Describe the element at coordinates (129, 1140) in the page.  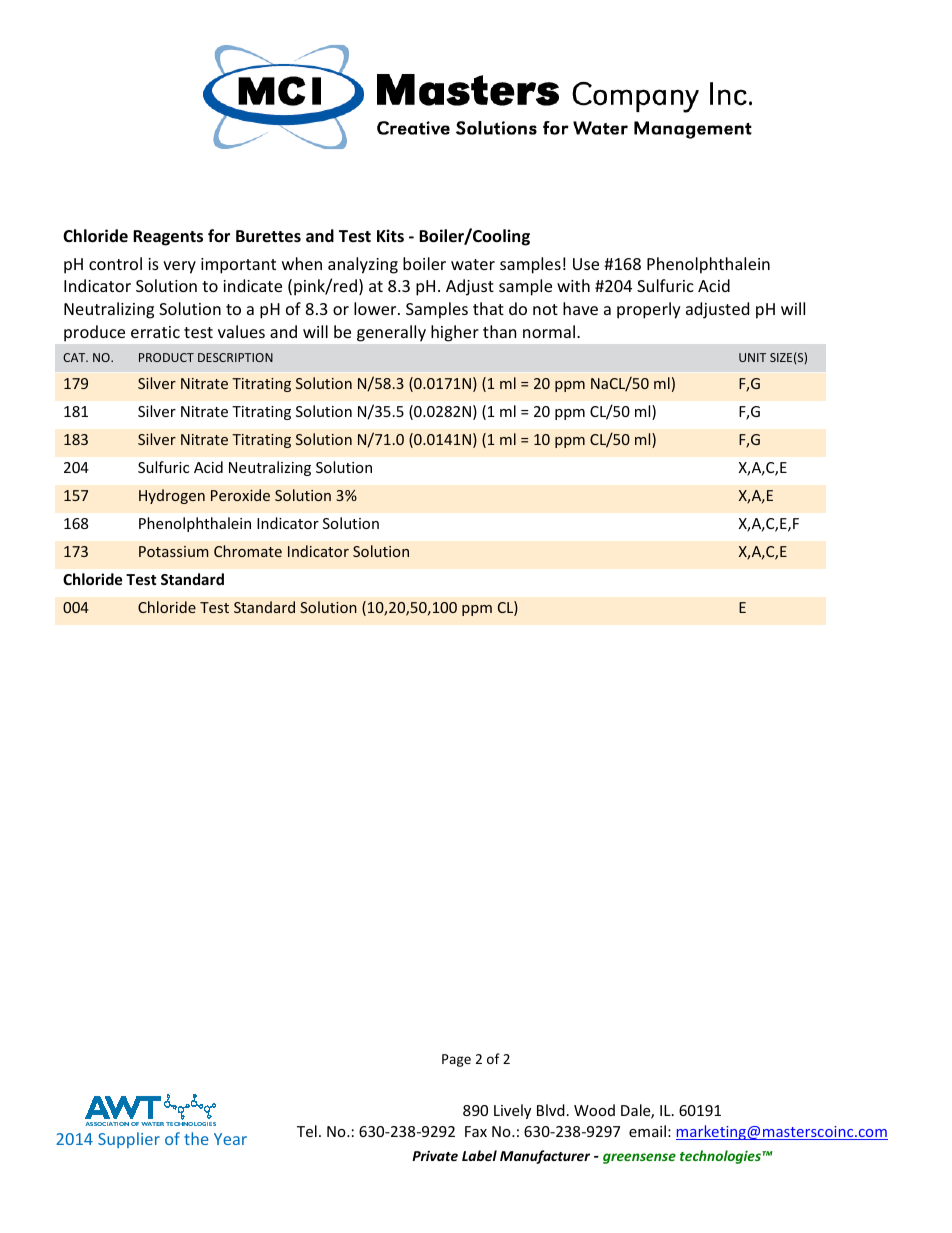
I see `Supplier` at that location.
